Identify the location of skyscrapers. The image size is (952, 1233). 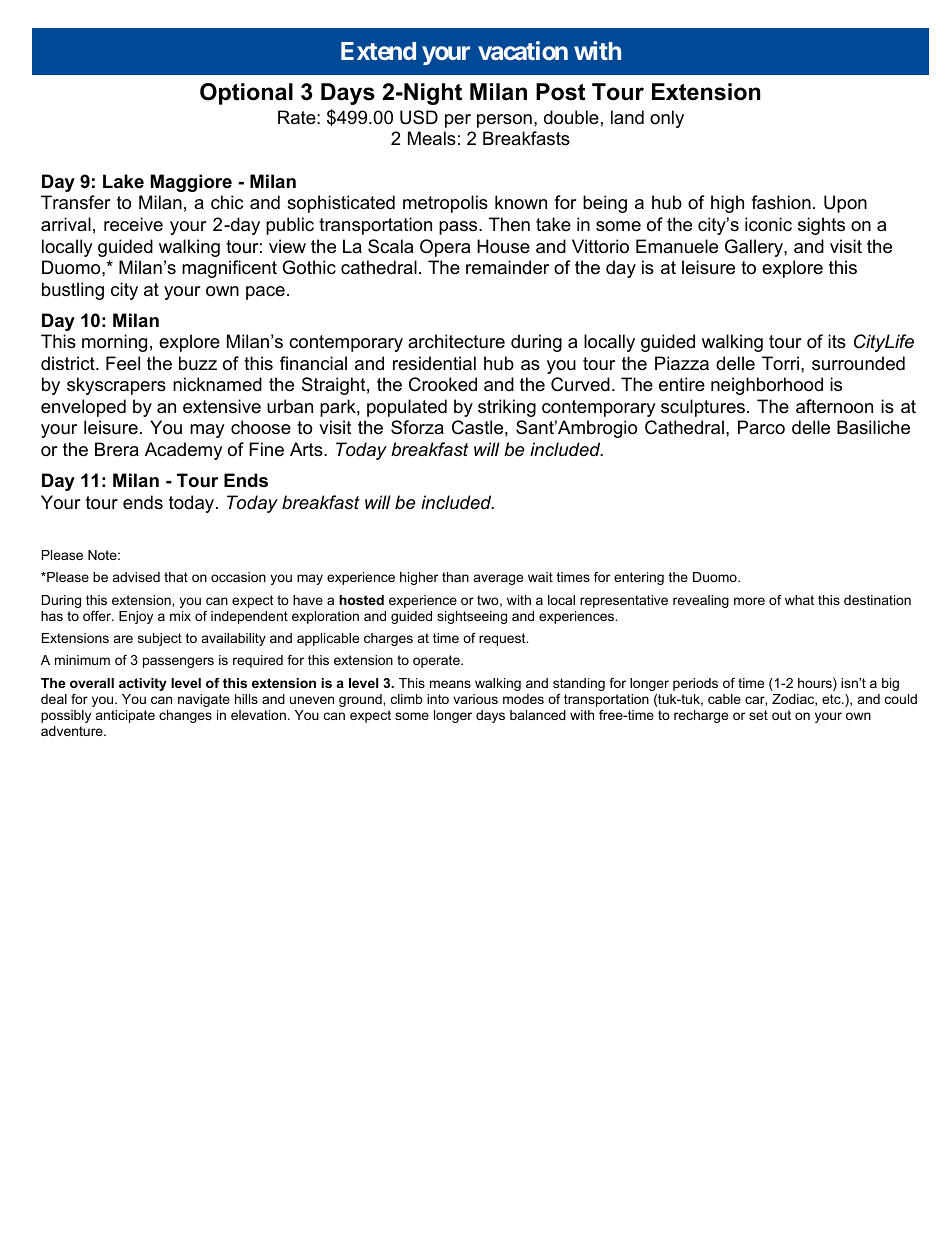
(116, 386).
